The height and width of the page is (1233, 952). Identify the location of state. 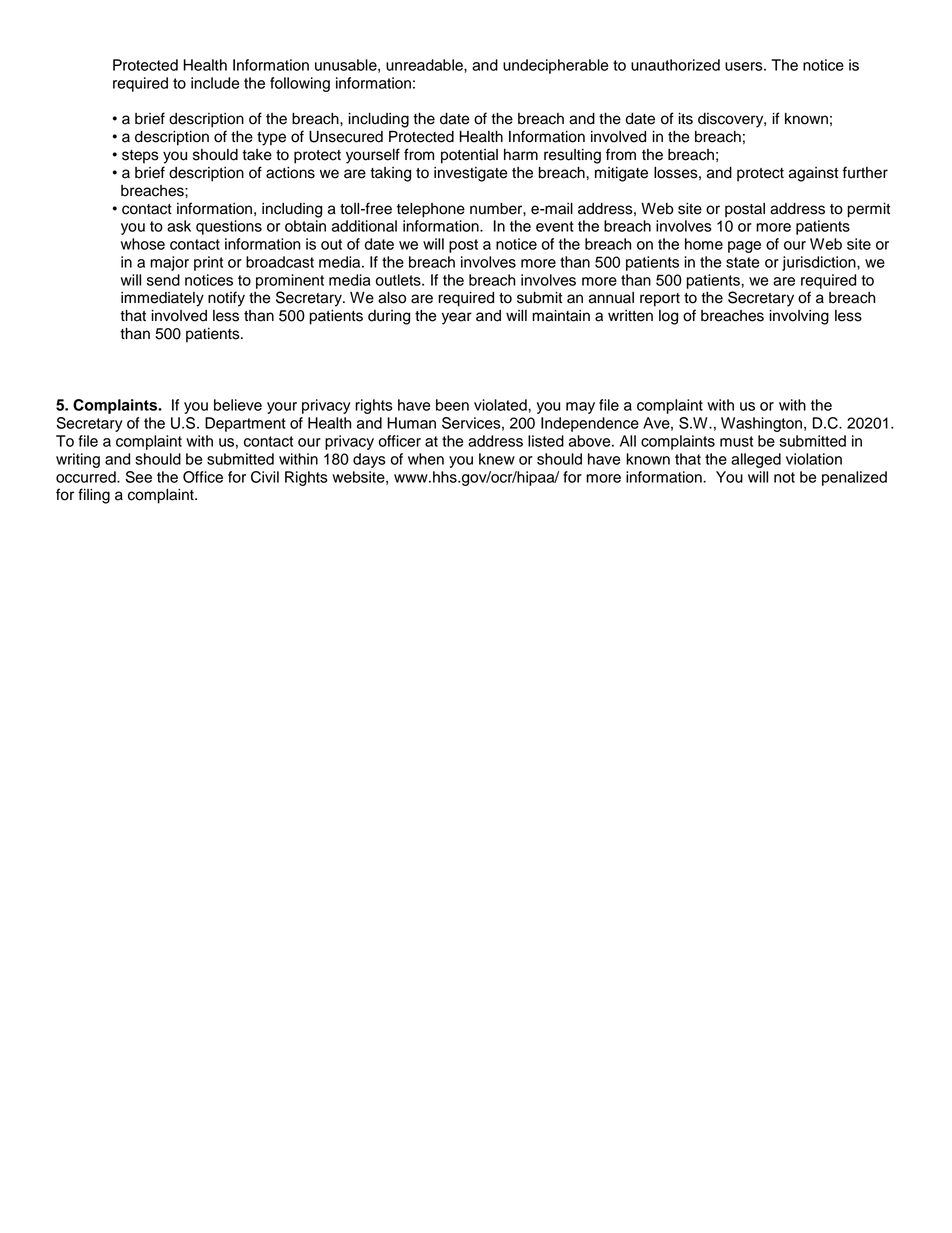
(742, 262).
